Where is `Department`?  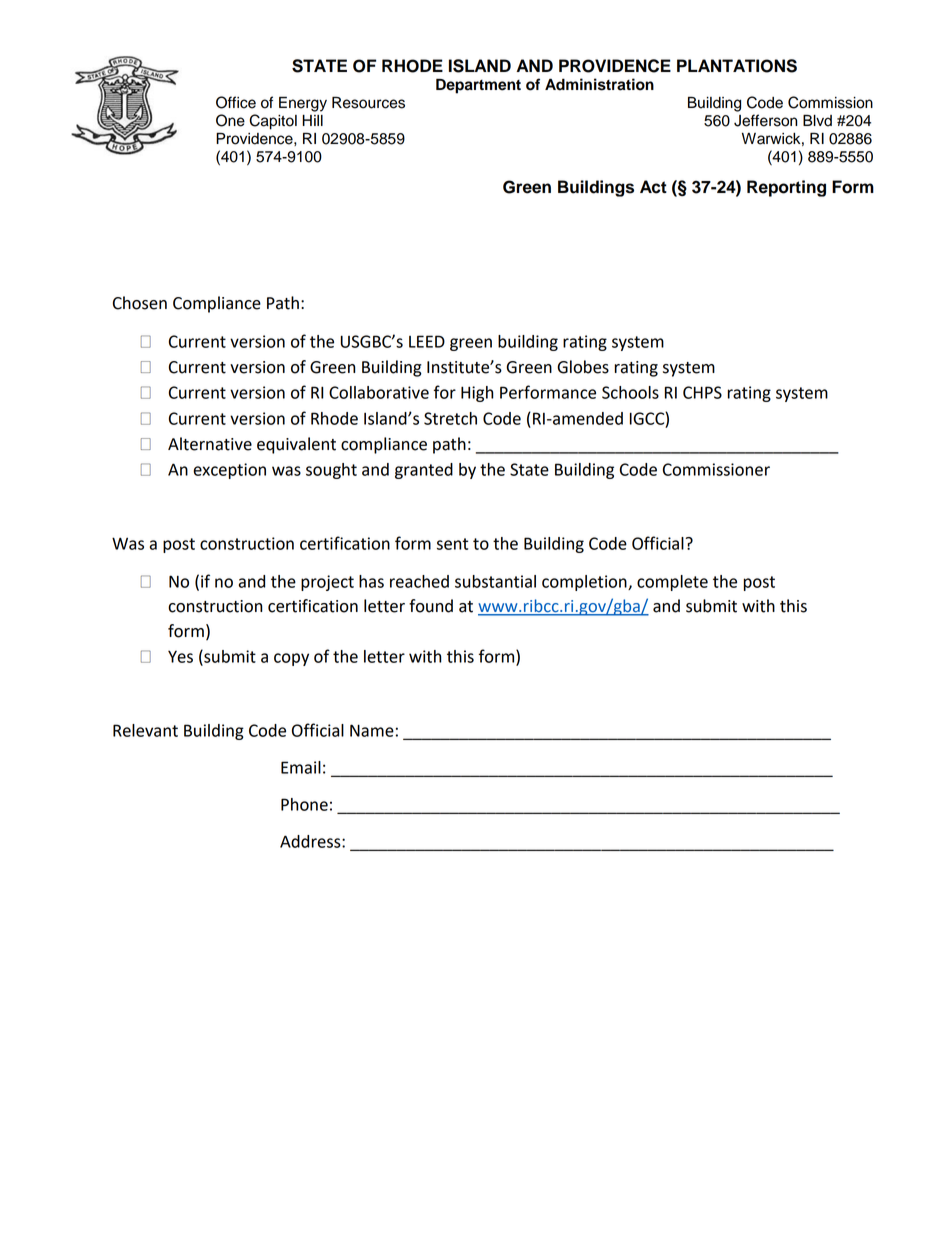 Department is located at coordinates (478, 86).
